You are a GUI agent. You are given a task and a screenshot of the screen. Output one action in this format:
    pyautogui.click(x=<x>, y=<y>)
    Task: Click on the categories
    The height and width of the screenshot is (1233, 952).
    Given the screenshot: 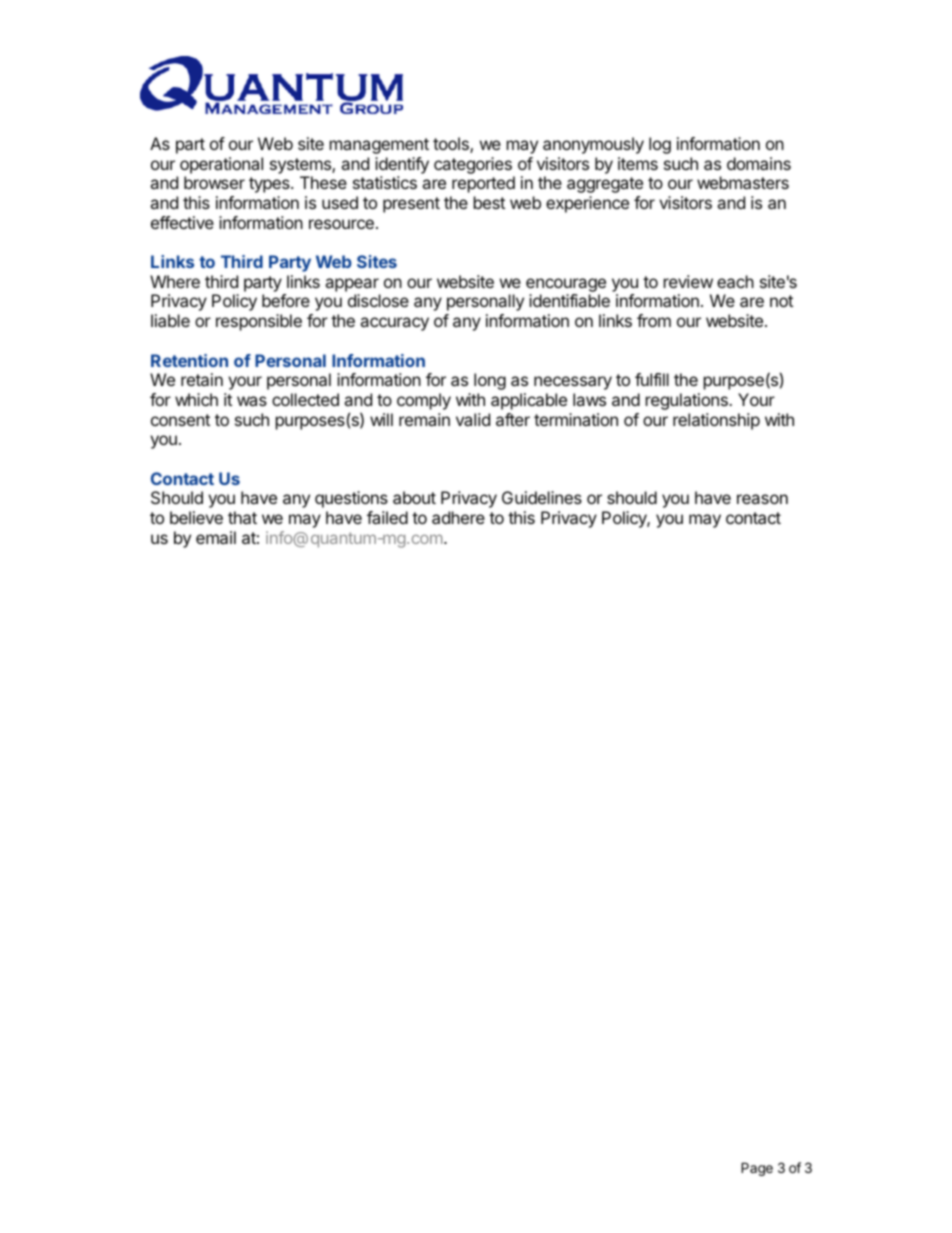 What is the action you would take?
    pyautogui.click(x=473, y=165)
